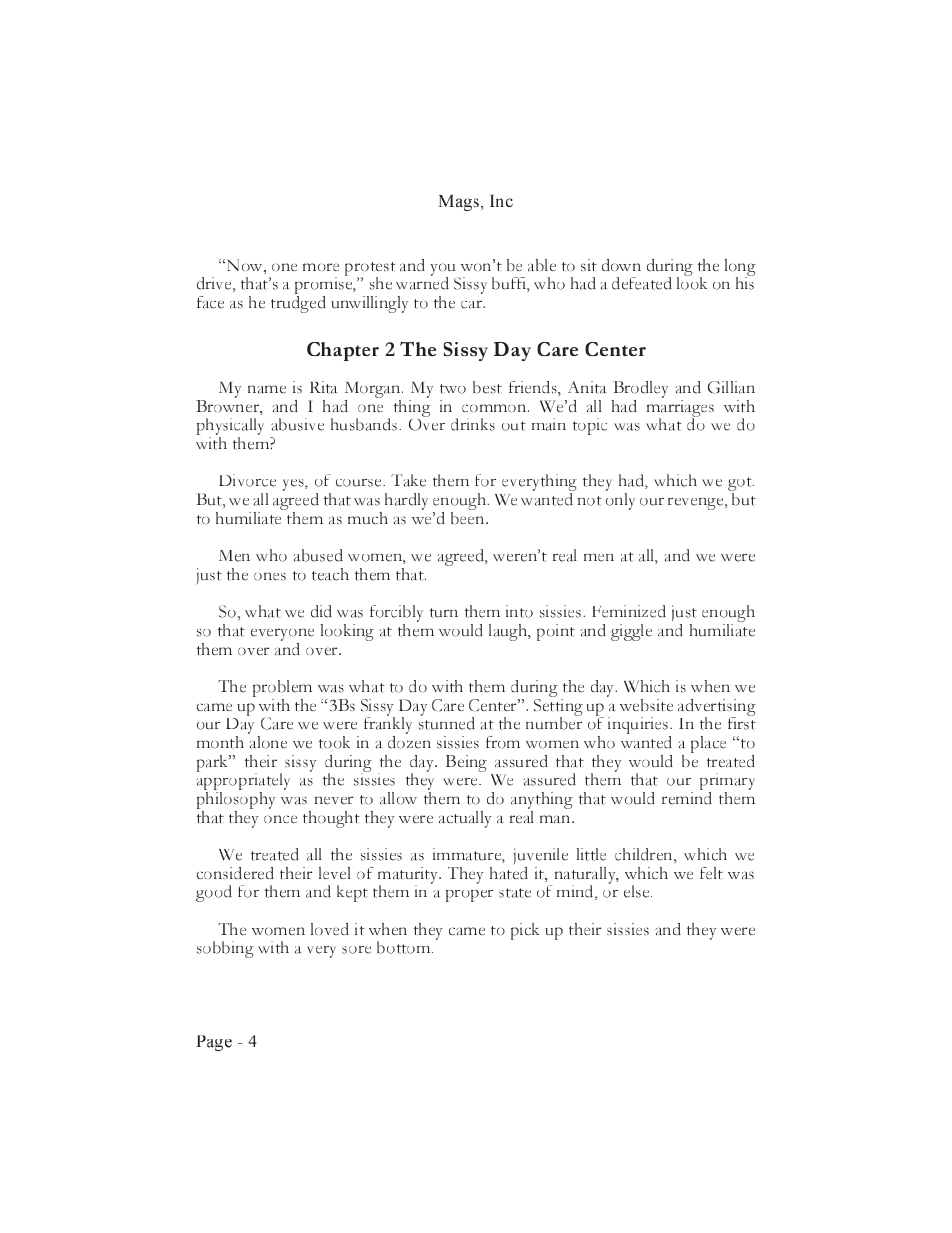 This screenshot has width=952, height=1233. What do you see at coordinates (708, 744) in the screenshot?
I see `place` at bounding box center [708, 744].
